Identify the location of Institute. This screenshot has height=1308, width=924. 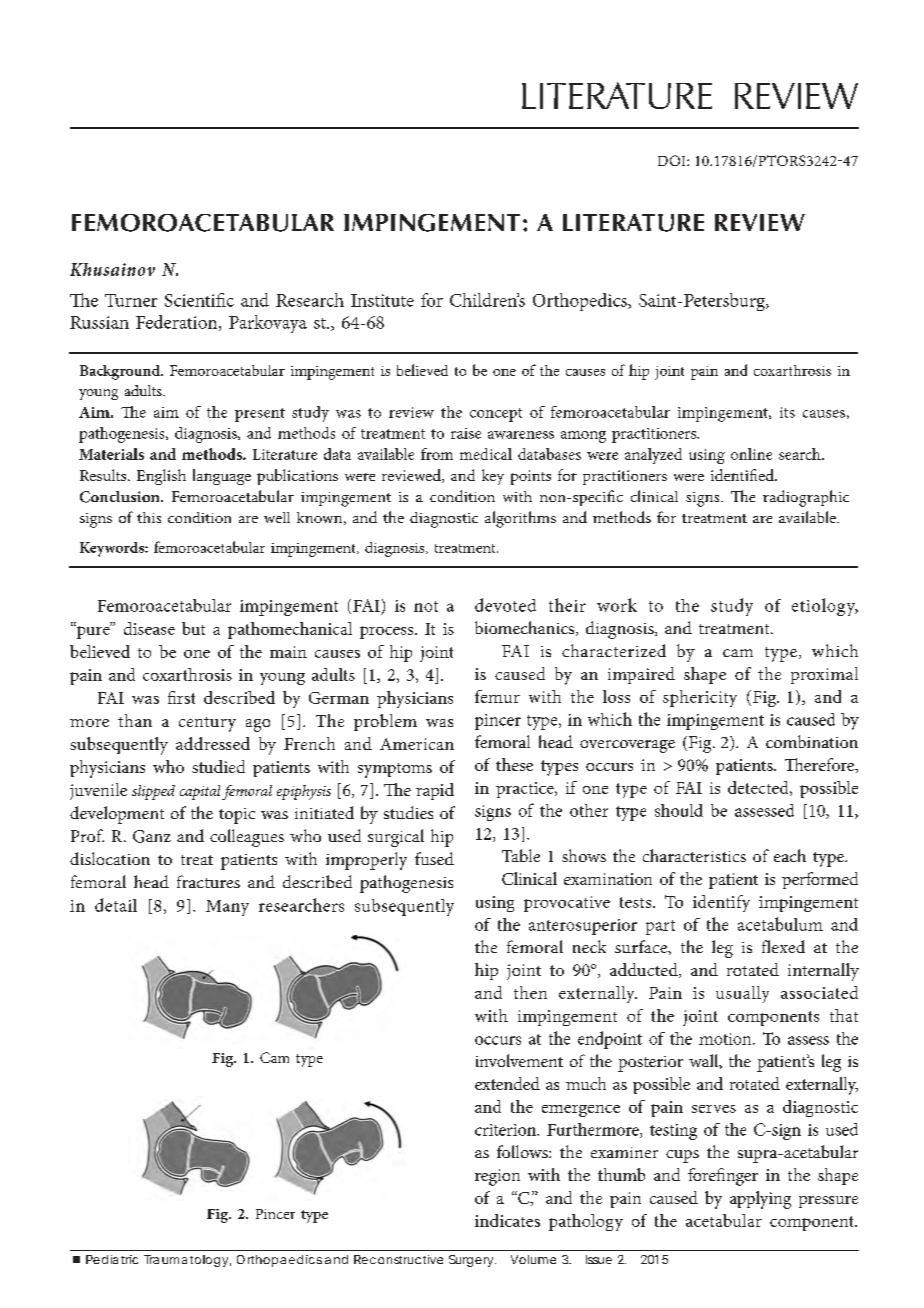
(382, 300).
